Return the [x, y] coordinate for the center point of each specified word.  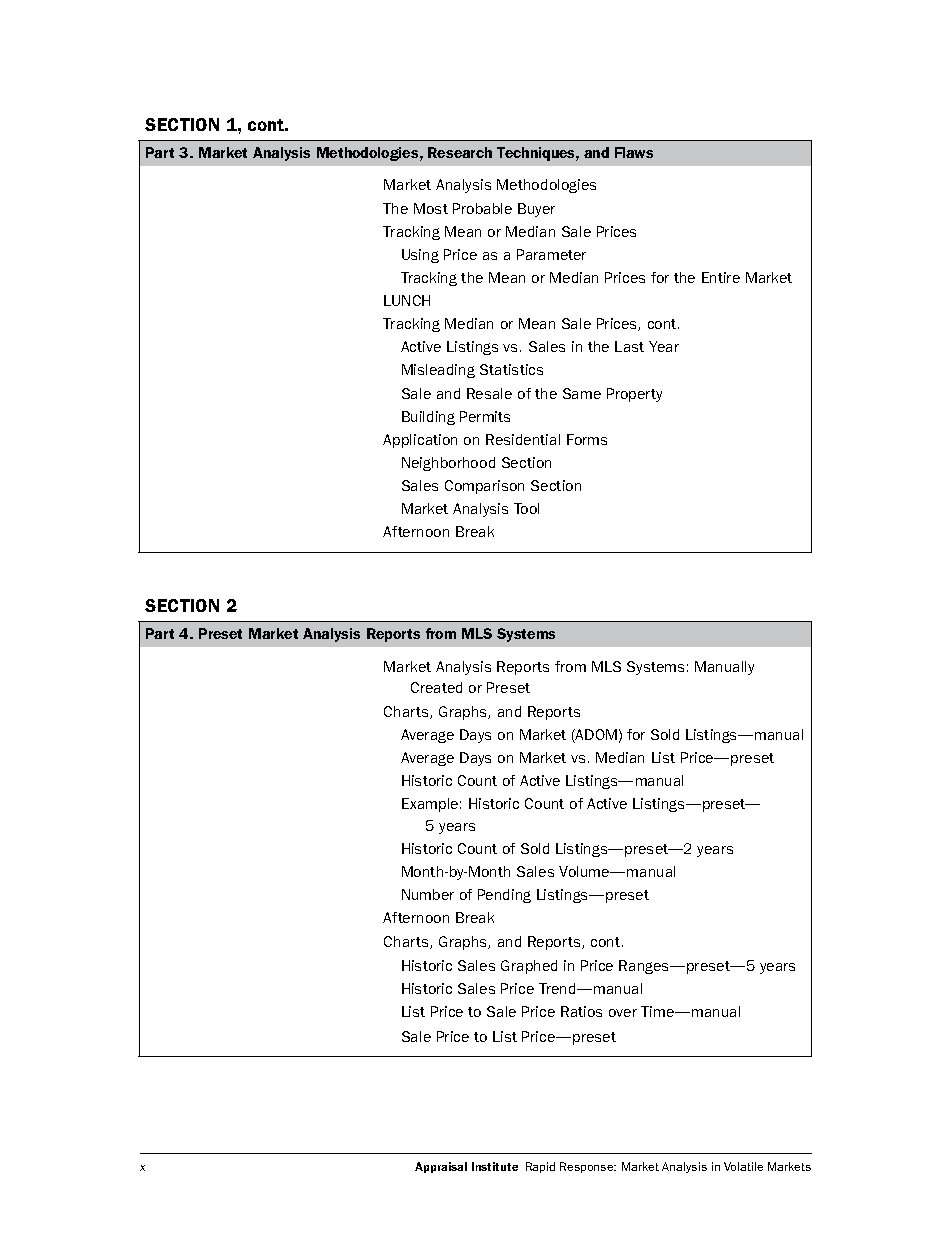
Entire [721, 277]
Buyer [536, 210]
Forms [587, 439]
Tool [526, 508]
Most [431, 208]
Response [588, 1167]
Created [436, 687]
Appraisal [441, 1167]
